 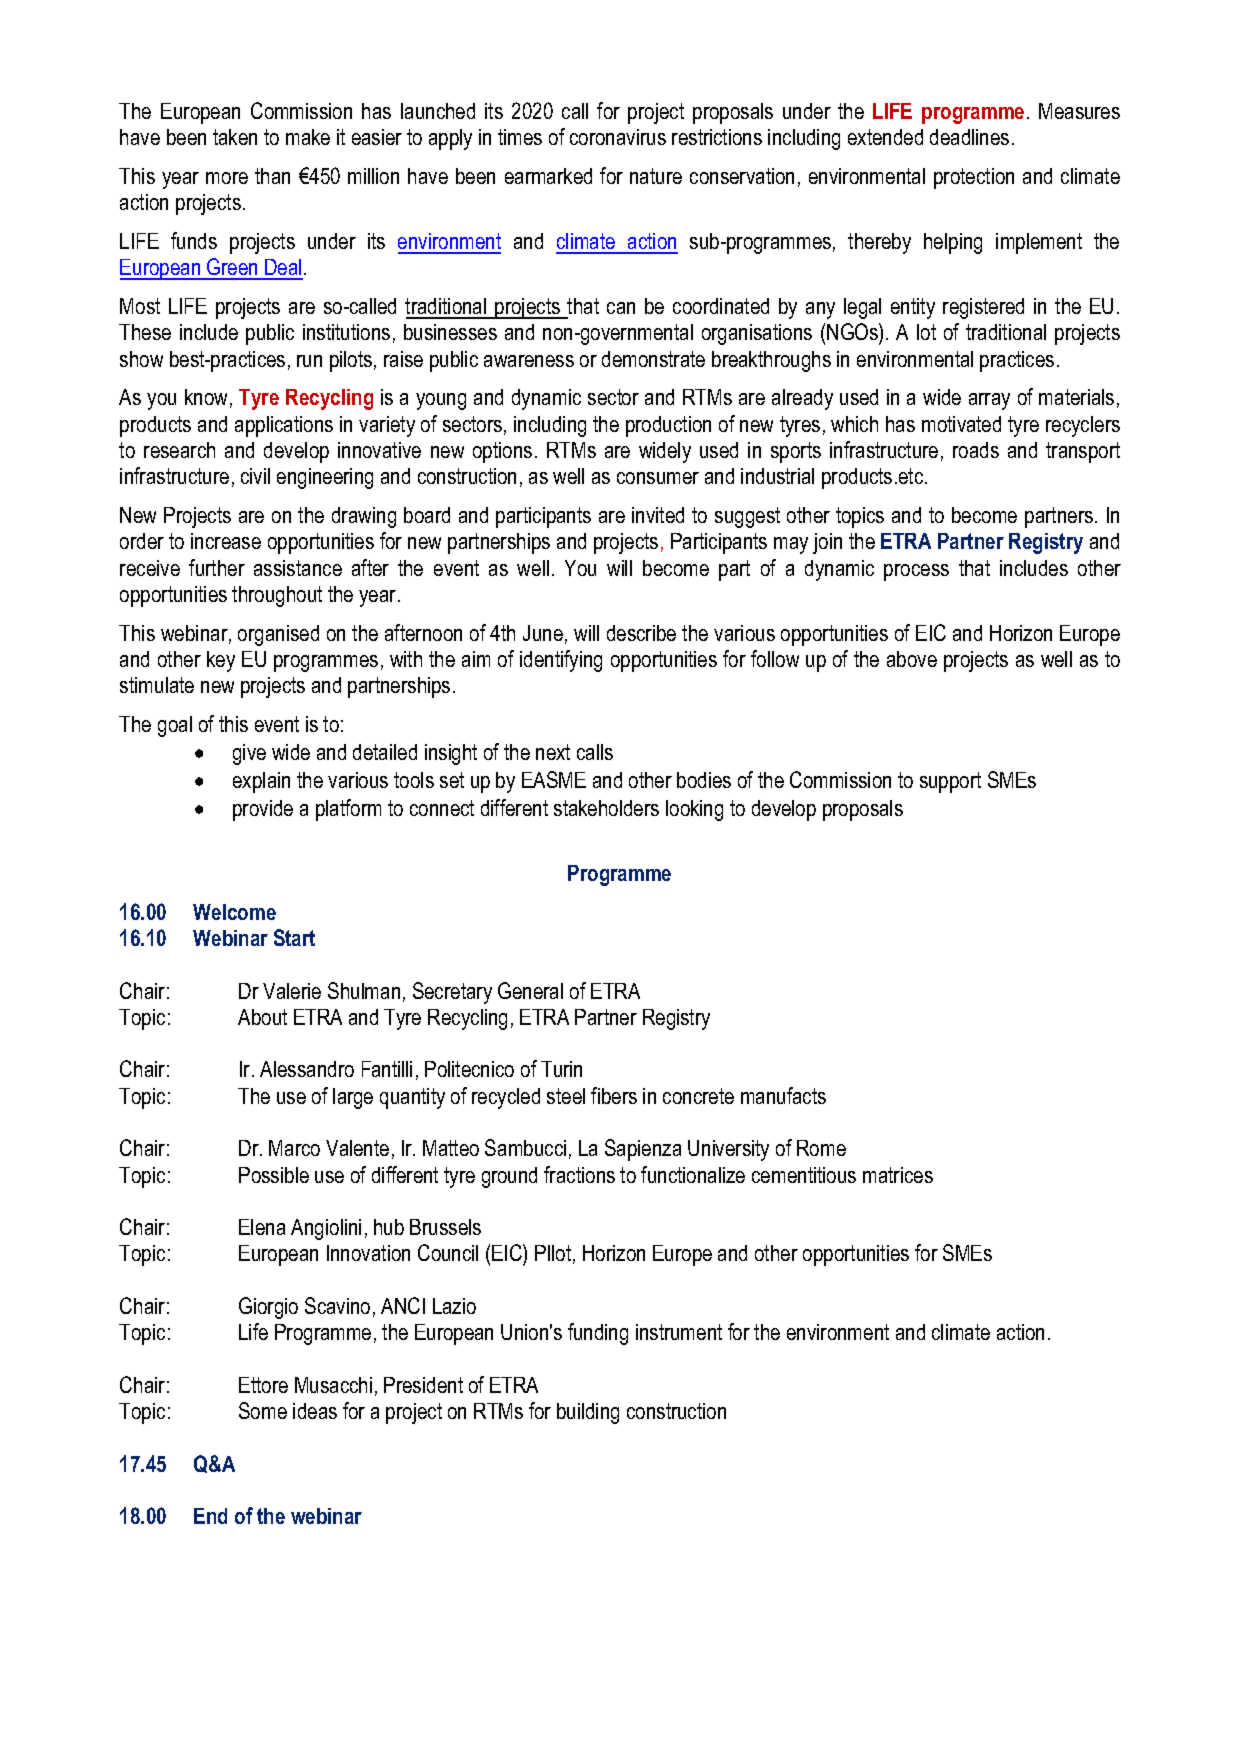 I want to click on Alessandro, so click(x=307, y=1069).
